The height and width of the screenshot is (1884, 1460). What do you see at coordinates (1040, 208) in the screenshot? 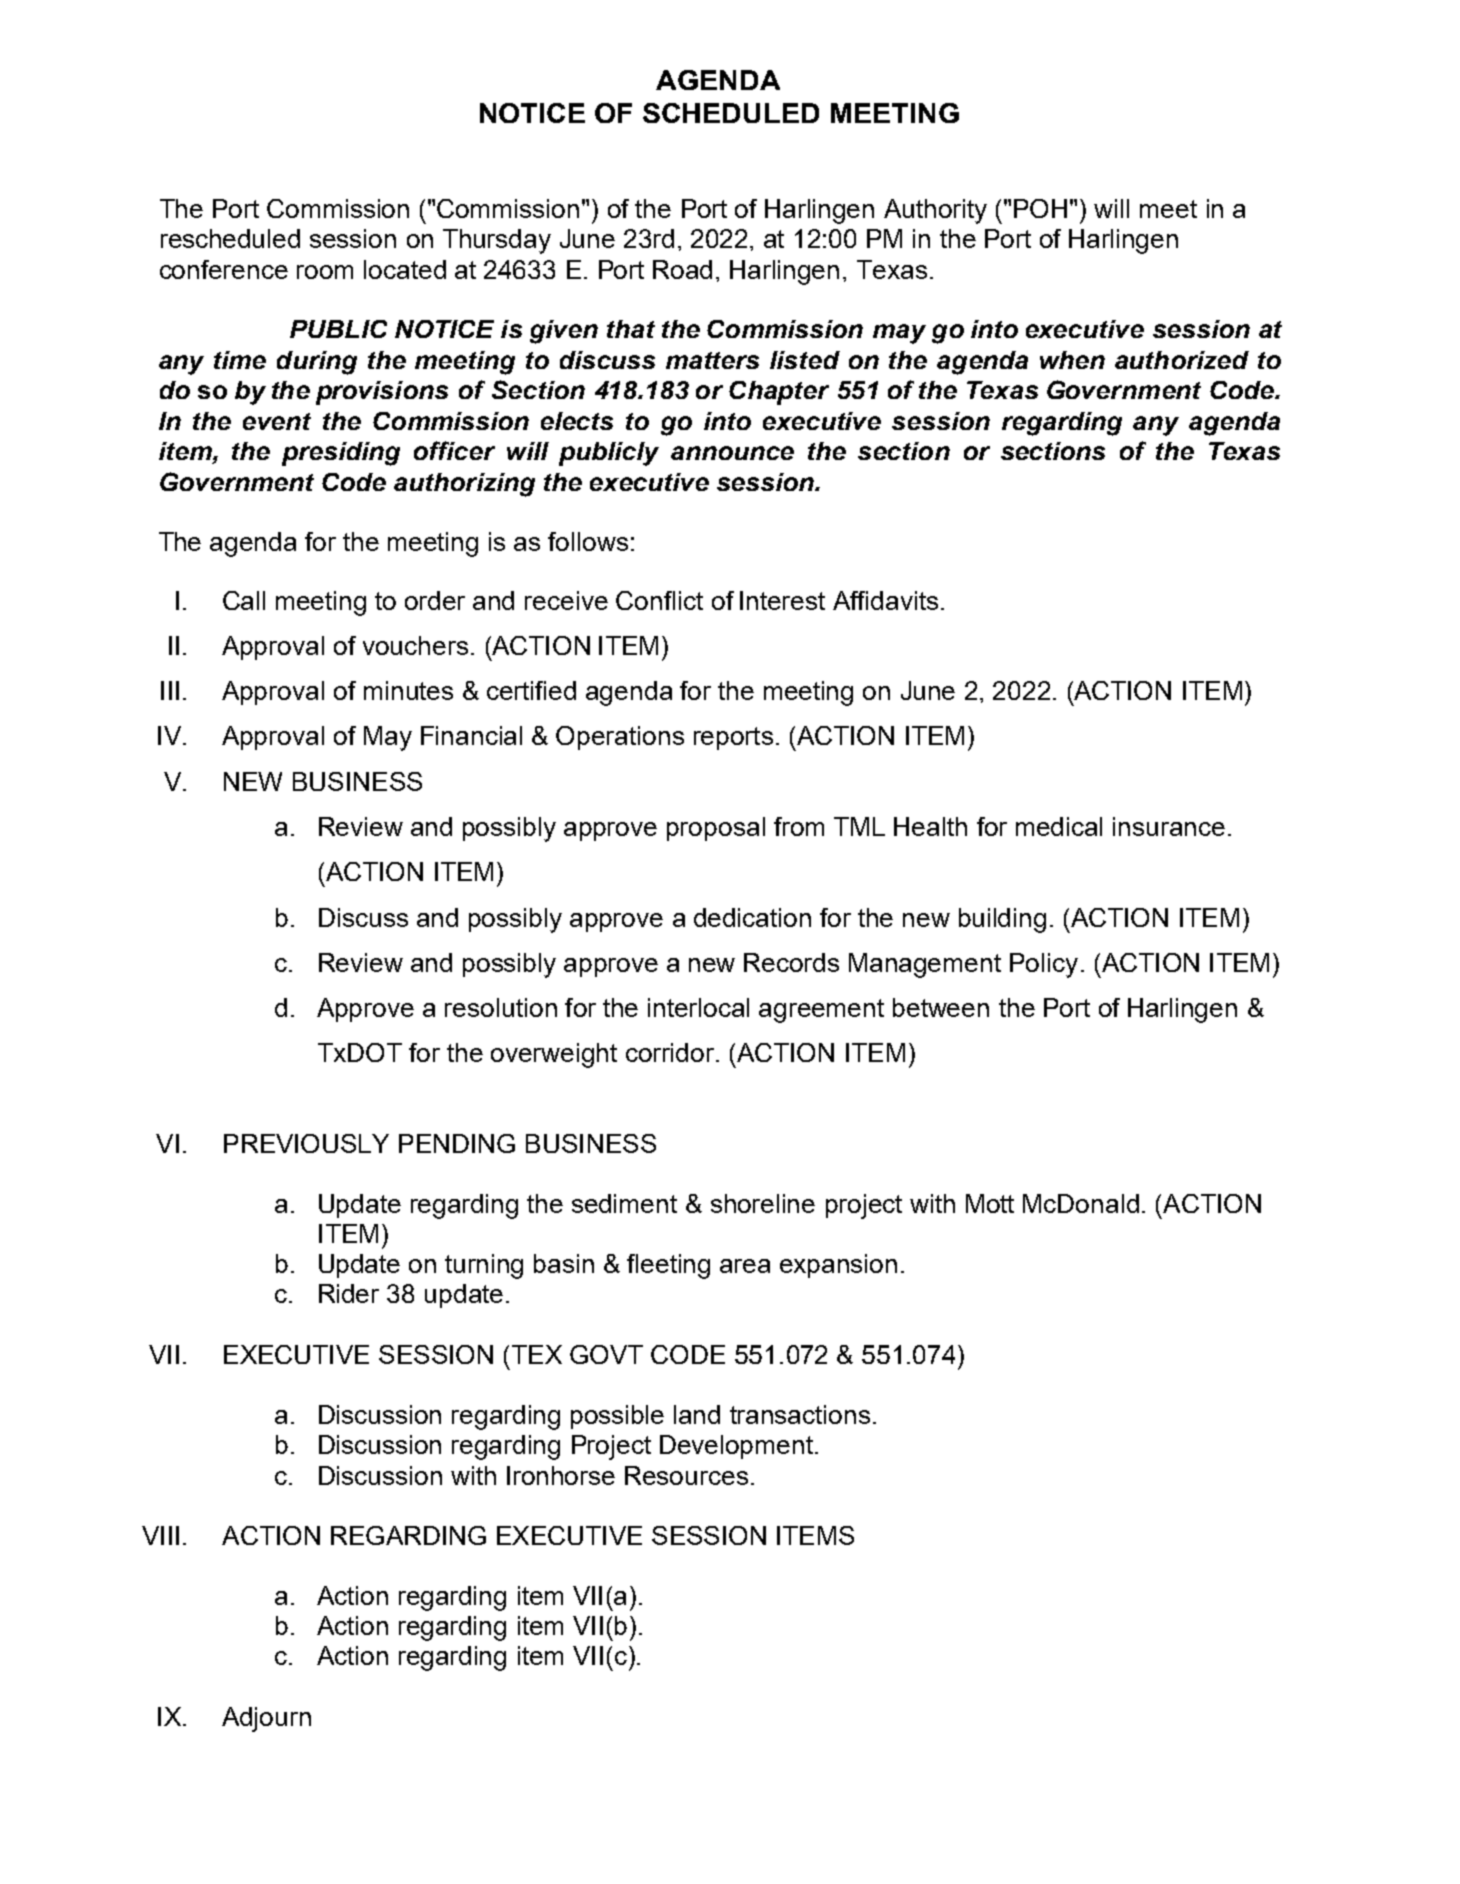
I see `POH` at bounding box center [1040, 208].
